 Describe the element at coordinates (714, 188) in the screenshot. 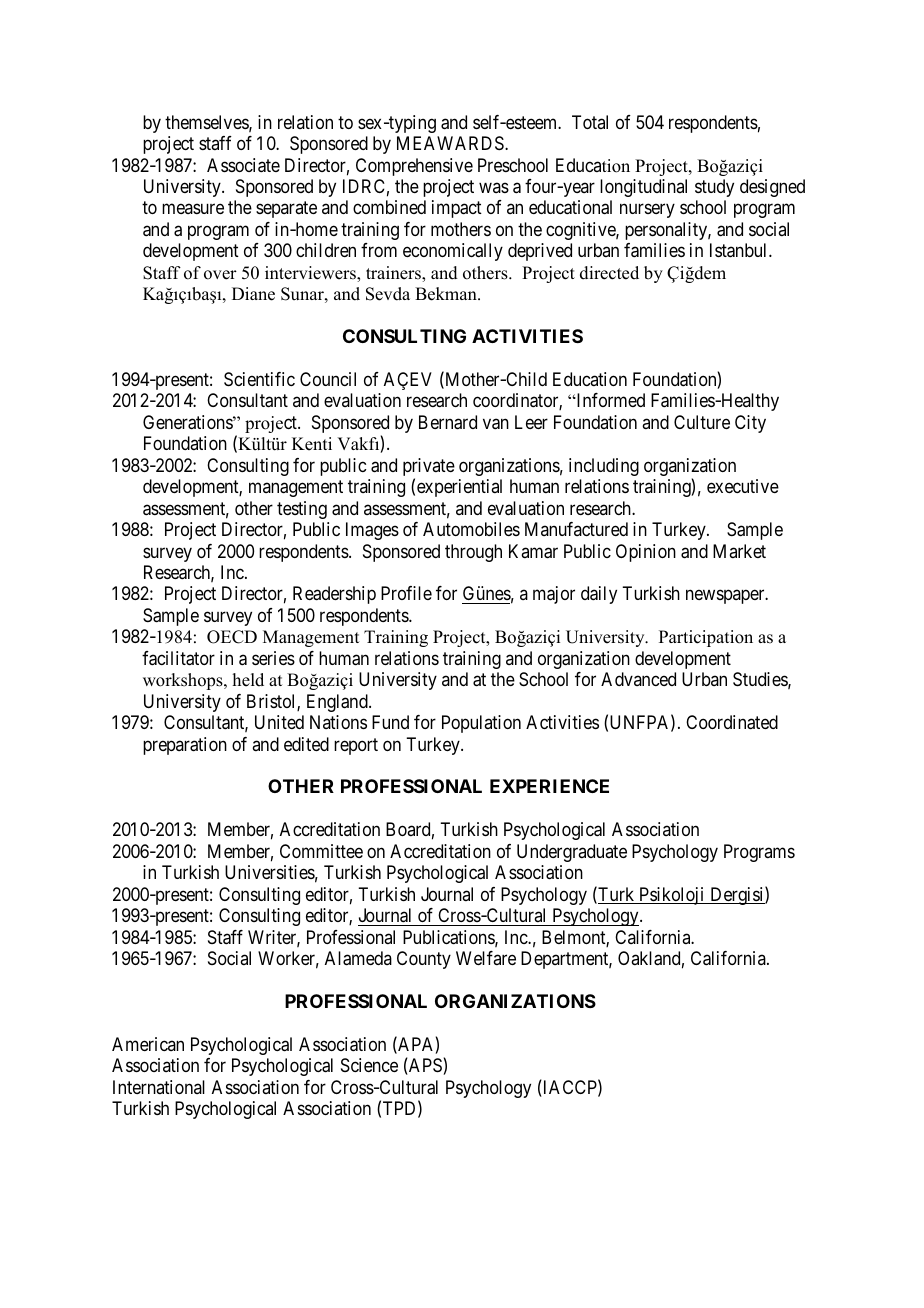

I see `study` at that location.
